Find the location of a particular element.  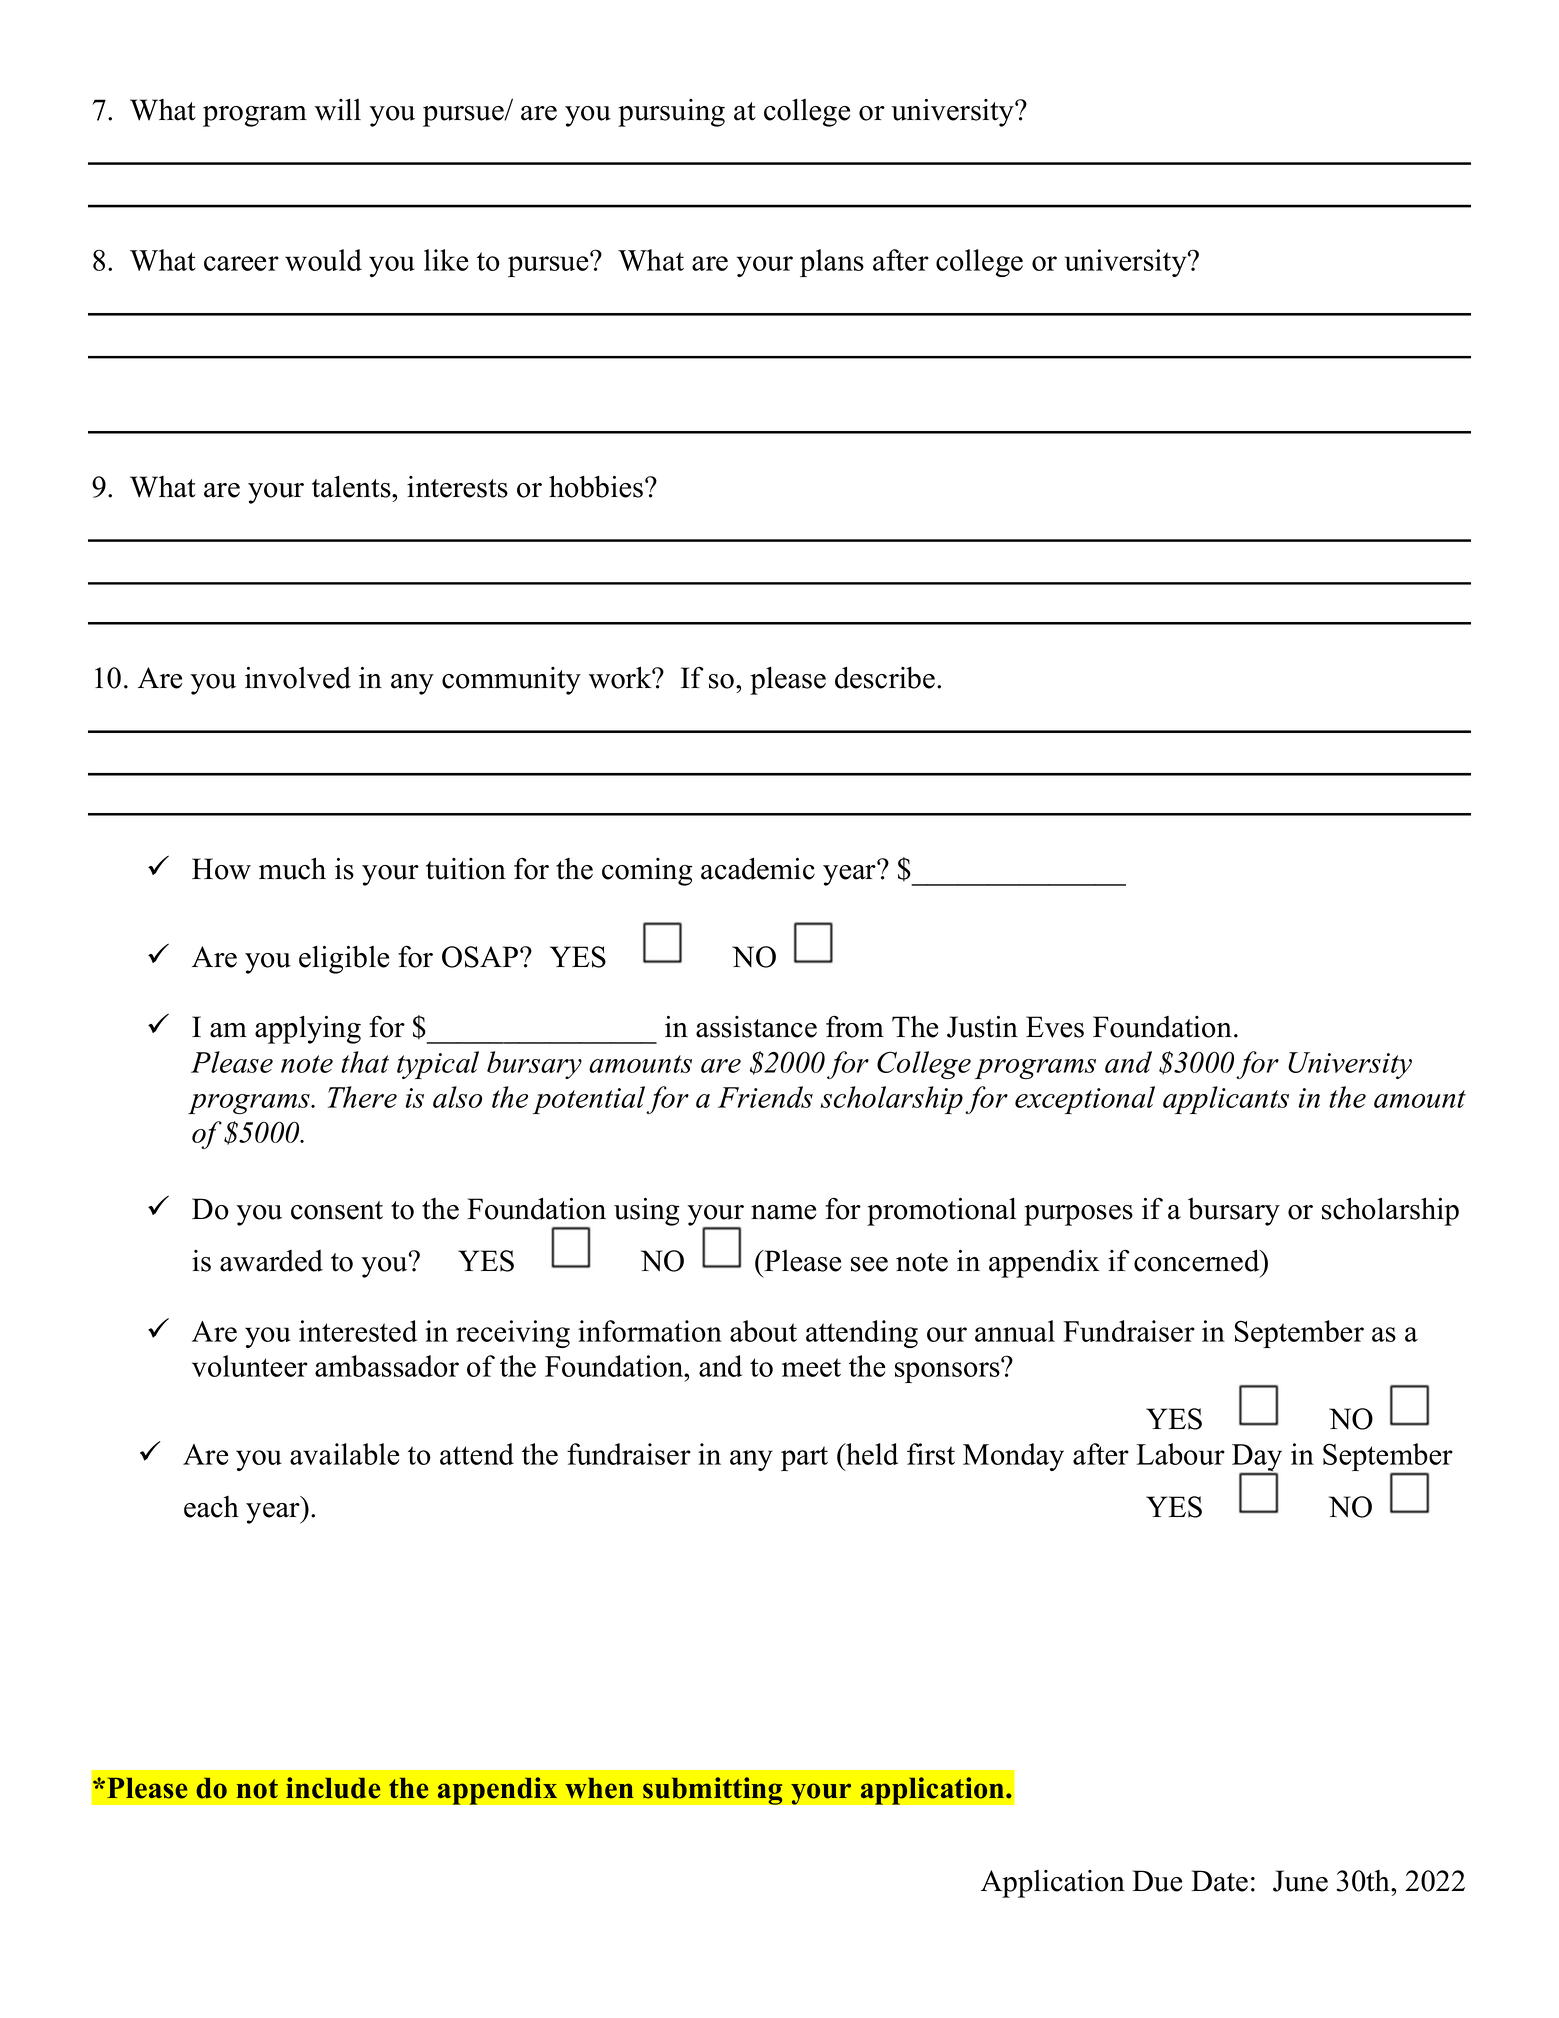

about is located at coordinates (763, 1331).
